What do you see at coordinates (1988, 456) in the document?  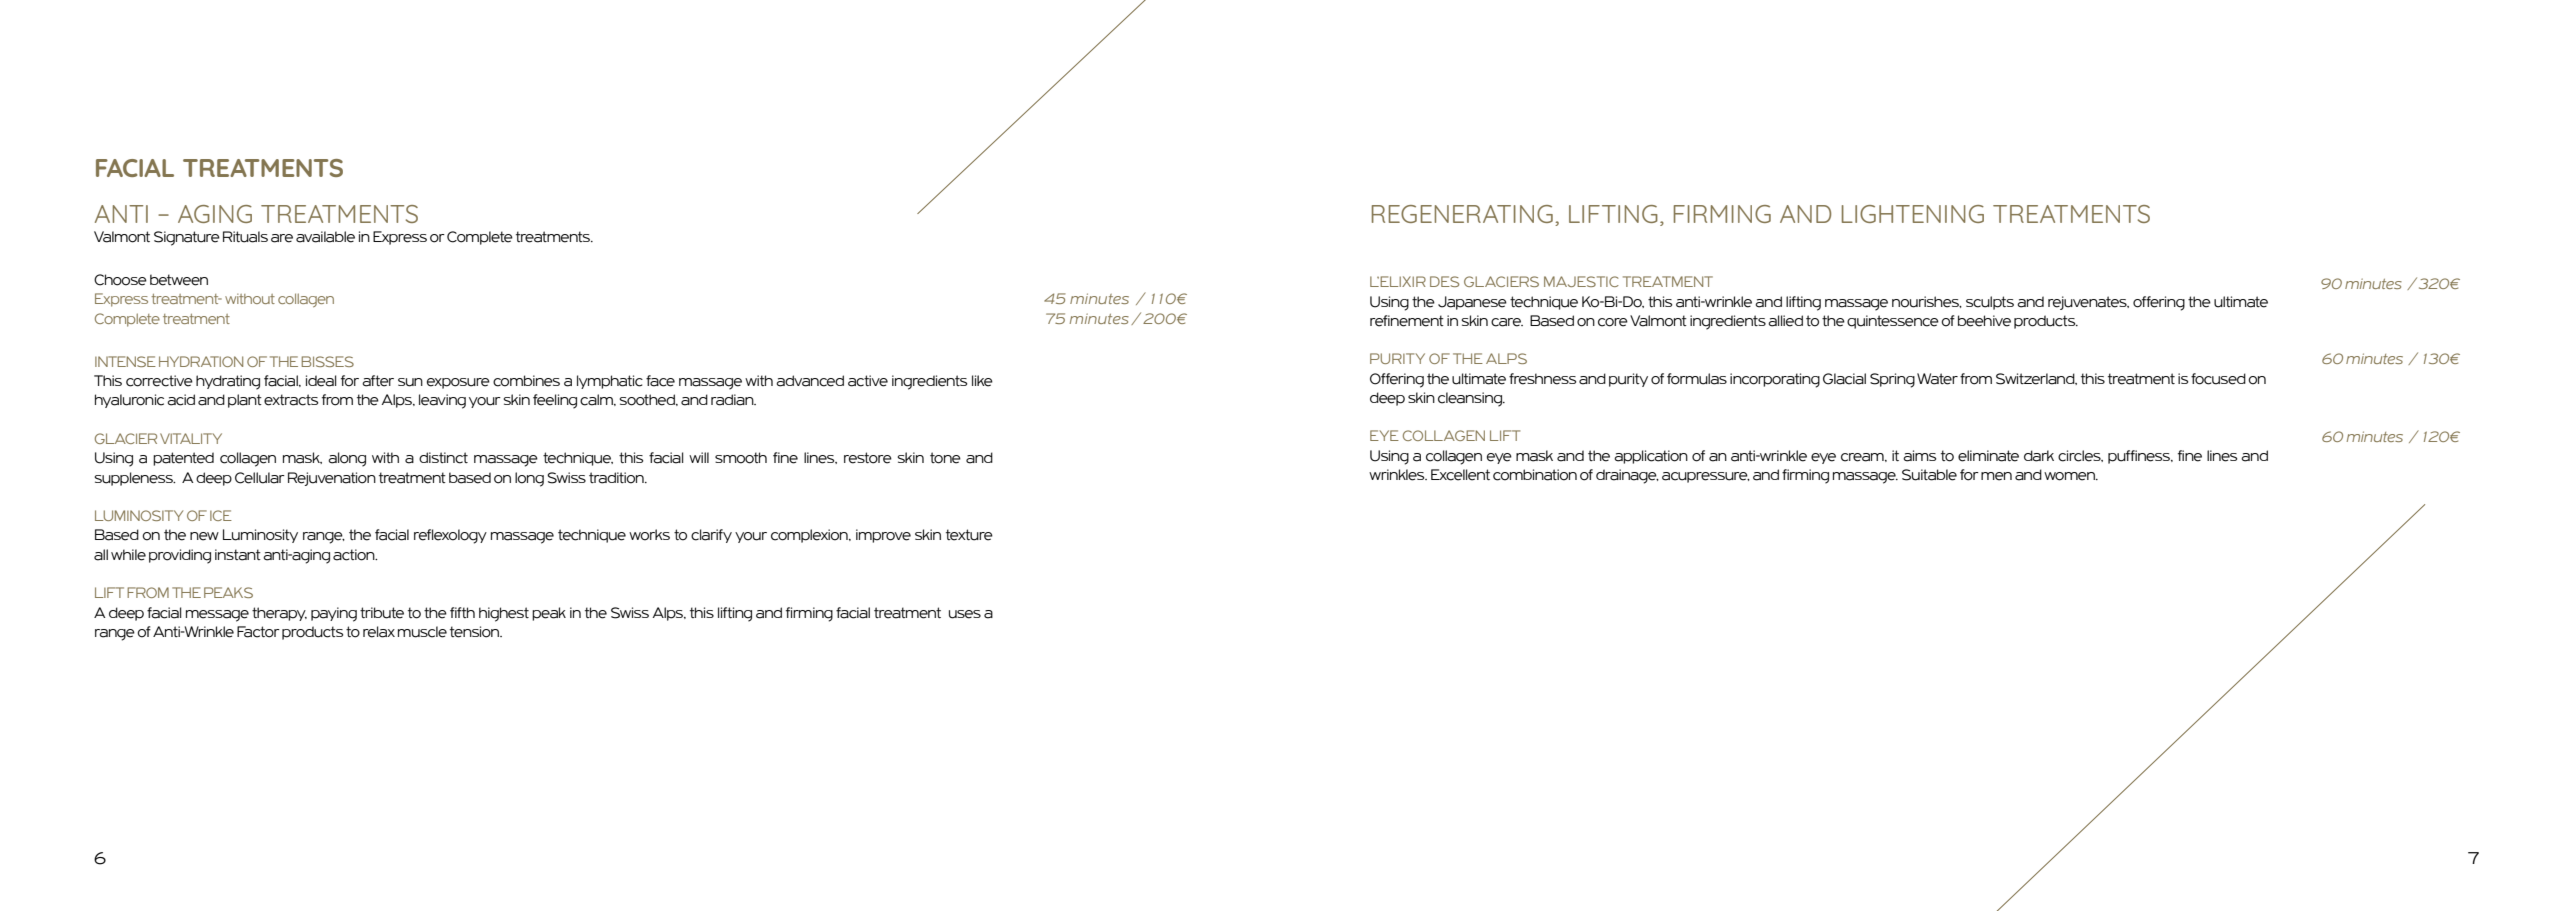 I see `eliminate` at bounding box center [1988, 456].
